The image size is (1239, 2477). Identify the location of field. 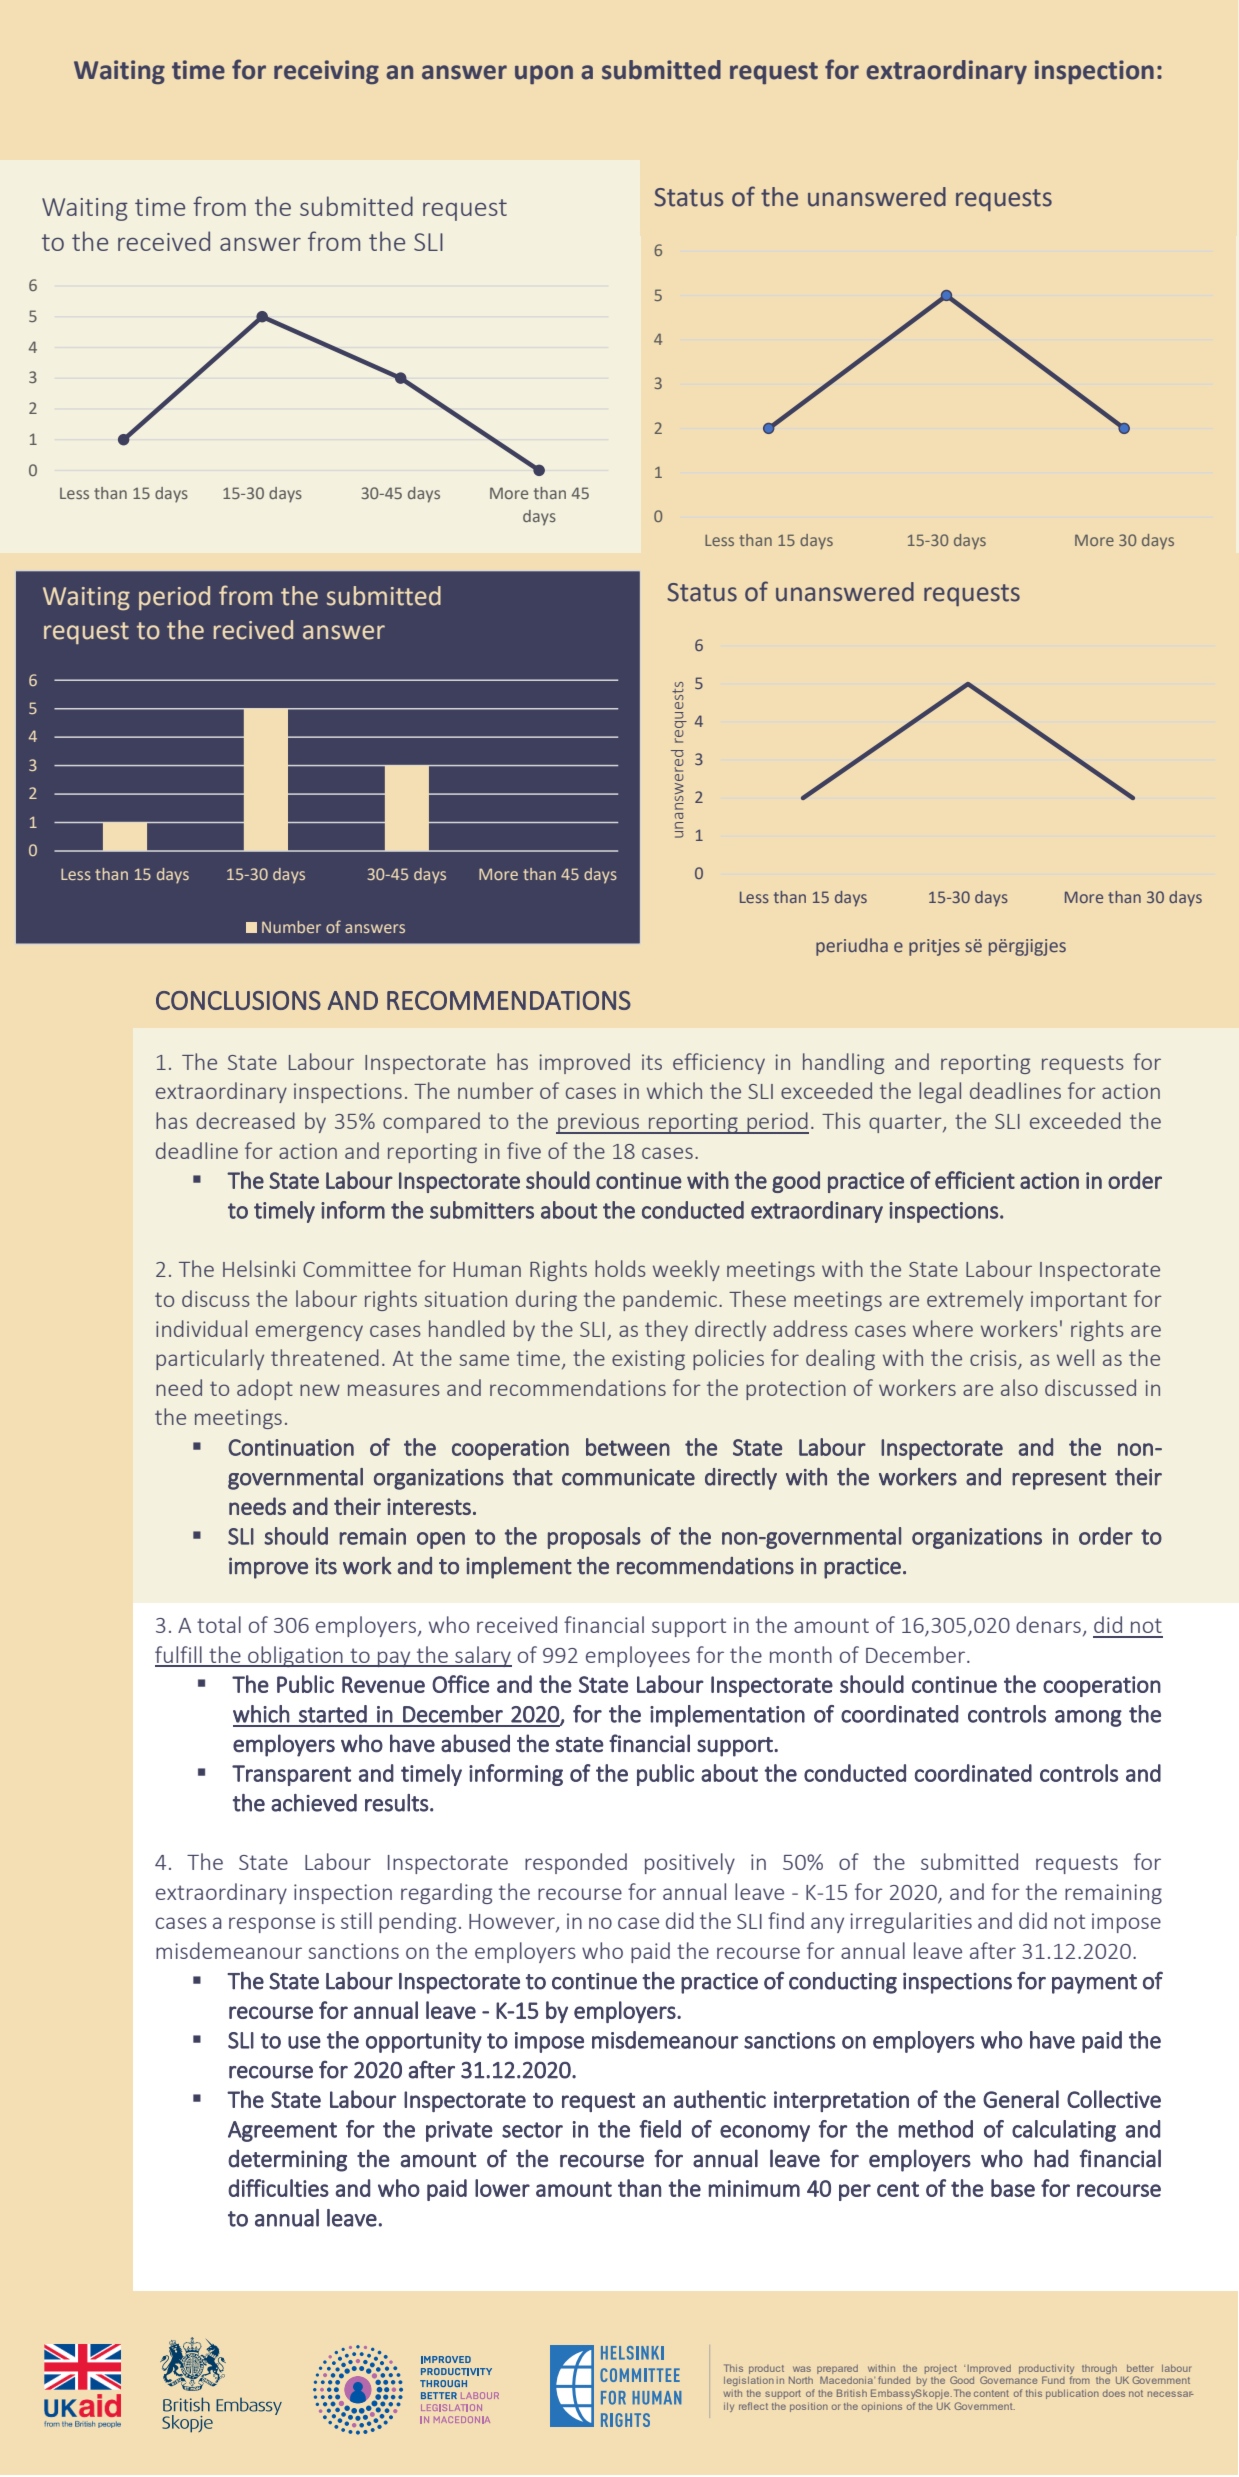
(660, 2129).
